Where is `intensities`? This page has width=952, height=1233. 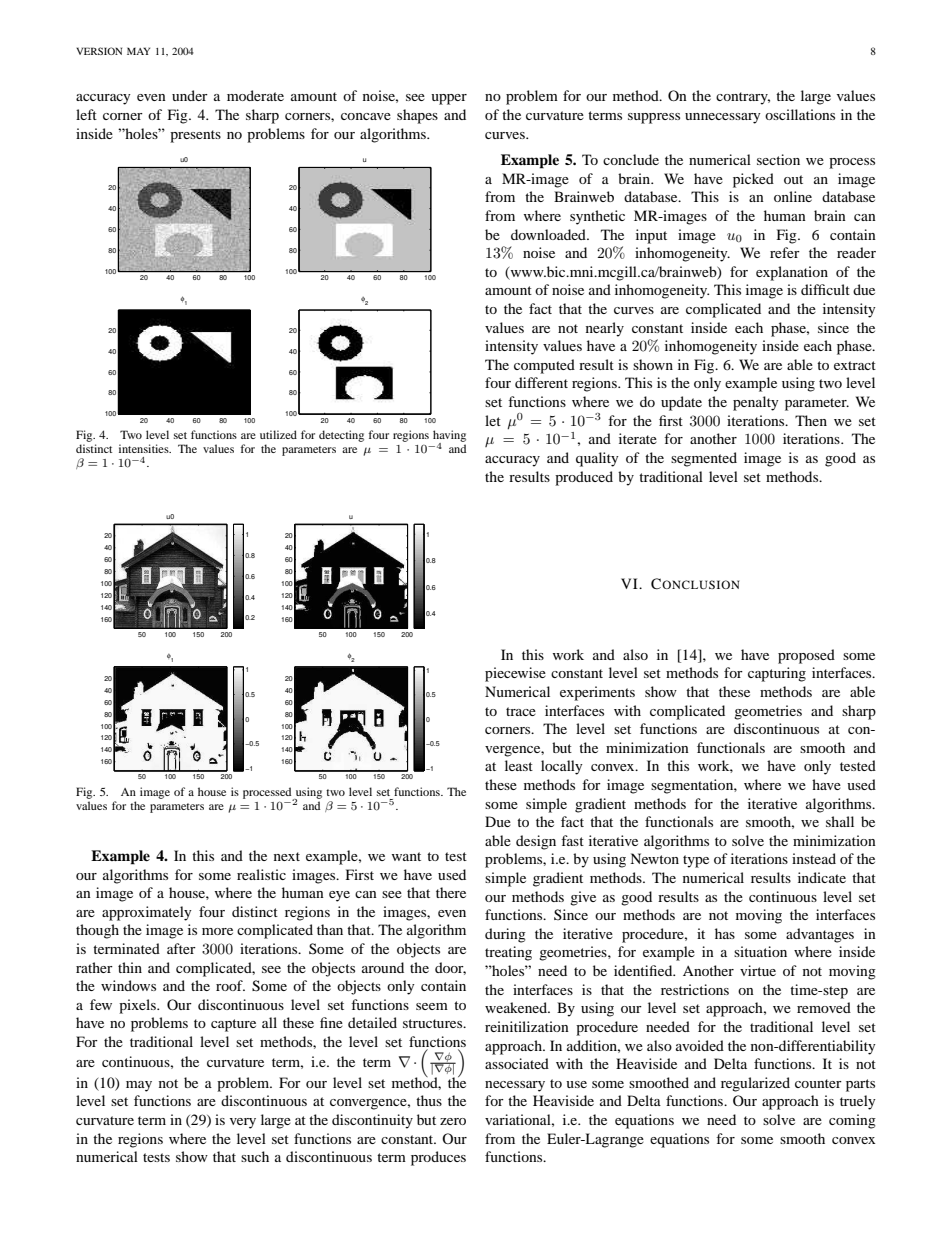 intensities is located at coordinates (145, 448).
